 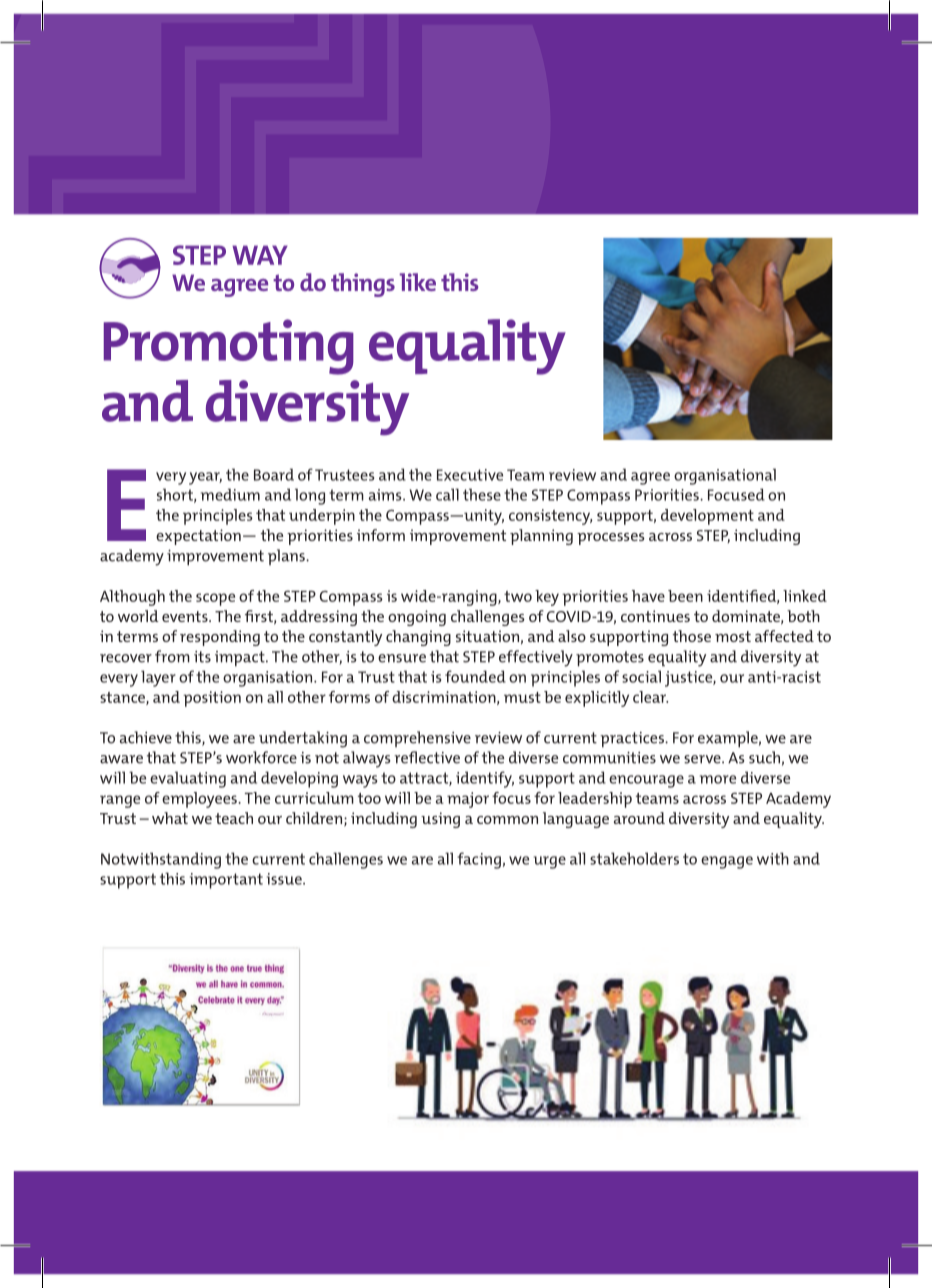 What do you see at coordinates (518, 596) in the image?
I see `two` at bounding box center [518, 596].
